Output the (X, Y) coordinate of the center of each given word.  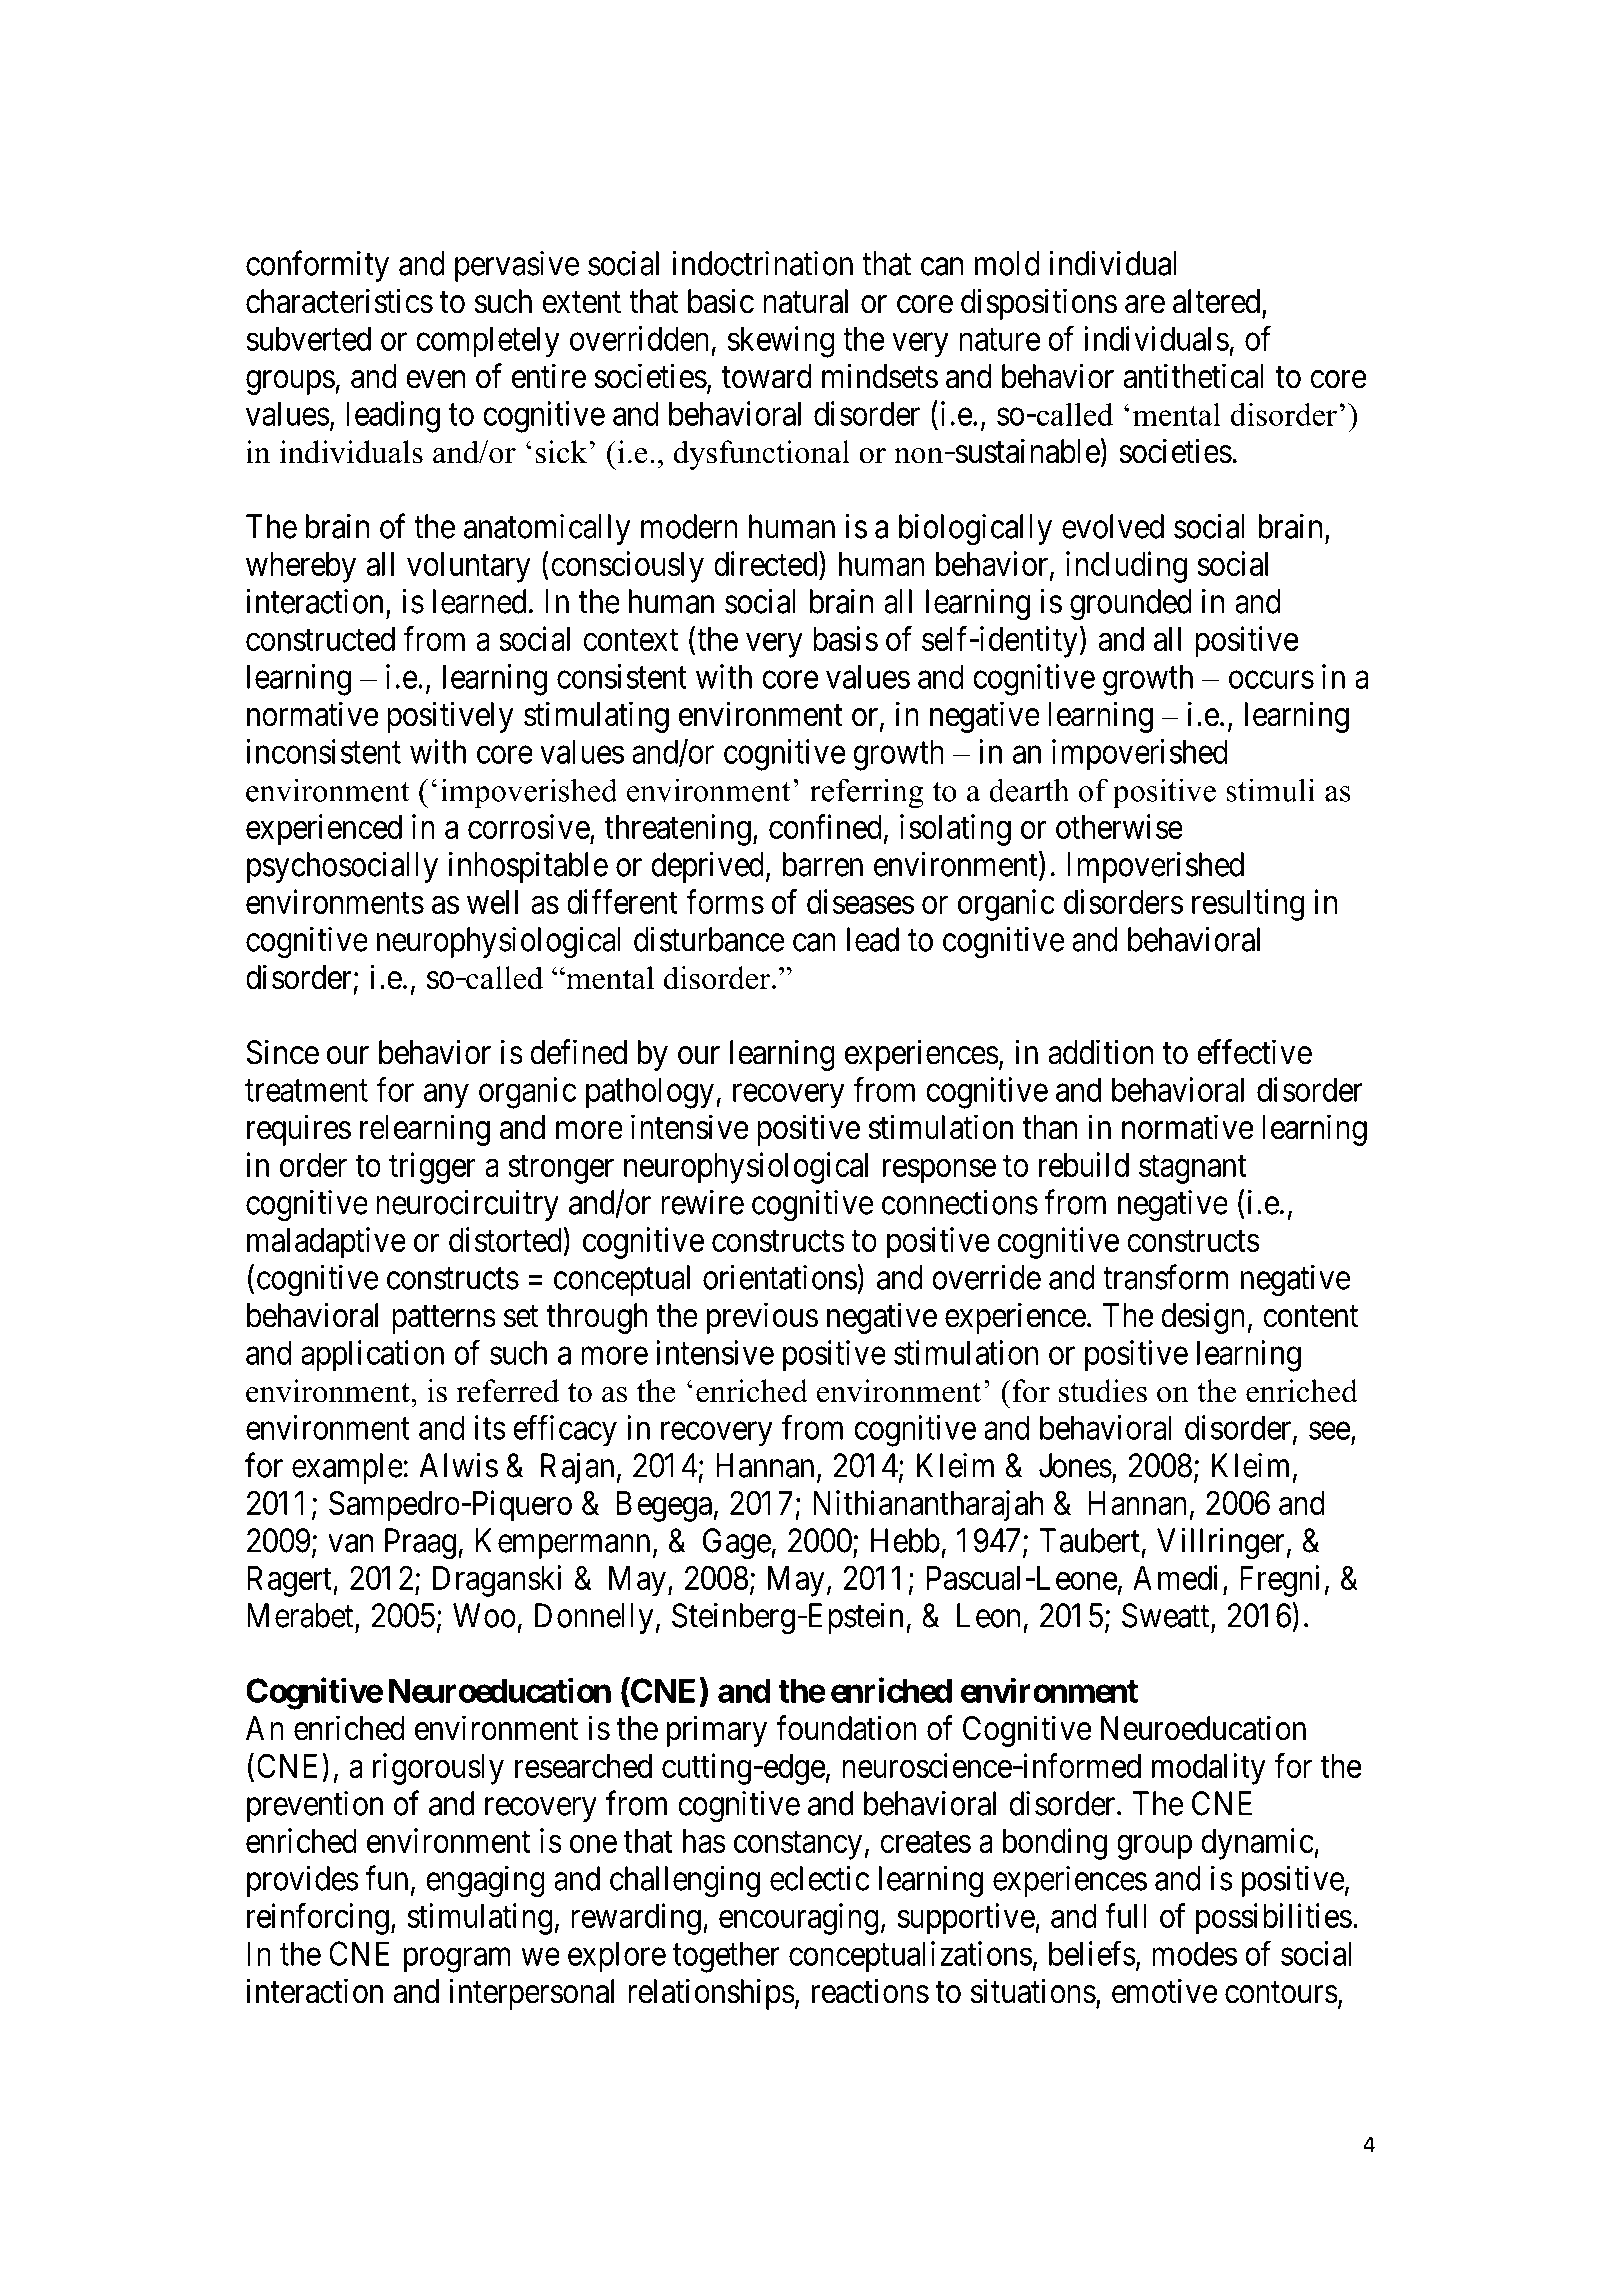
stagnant (1193, 1169)
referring (867, 793)
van (350, 1544)
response (939, 1171)
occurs (1271, 680)
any (446, 1096)
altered (1218, 302)
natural (805, 301)
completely (488, 342)
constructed (320, 639)
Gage (737, 1544)
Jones (1075, 1465)
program (457, 1960)
